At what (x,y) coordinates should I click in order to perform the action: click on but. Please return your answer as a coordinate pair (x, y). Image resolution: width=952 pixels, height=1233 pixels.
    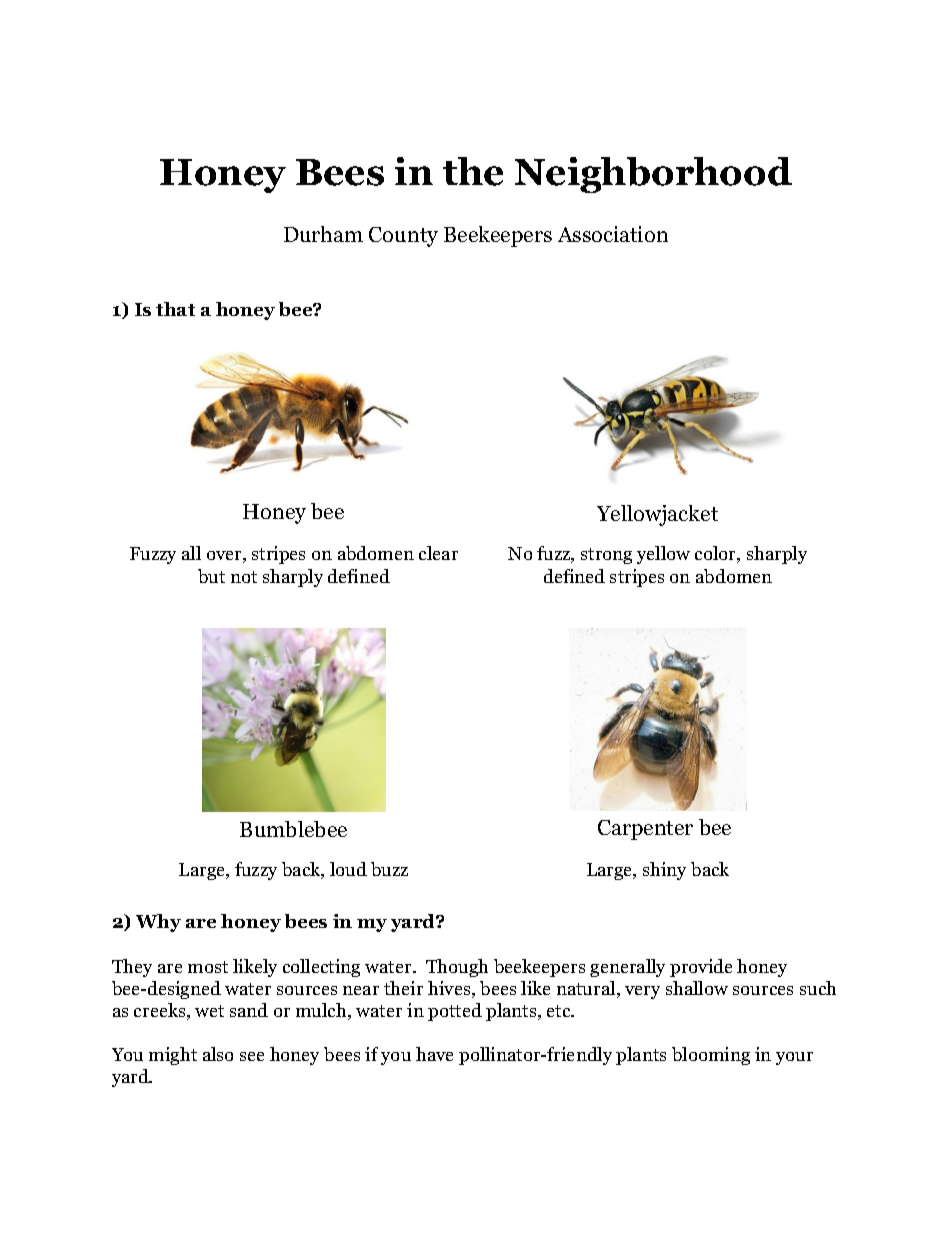
    Looking at the image, I should click on (211, 576).
